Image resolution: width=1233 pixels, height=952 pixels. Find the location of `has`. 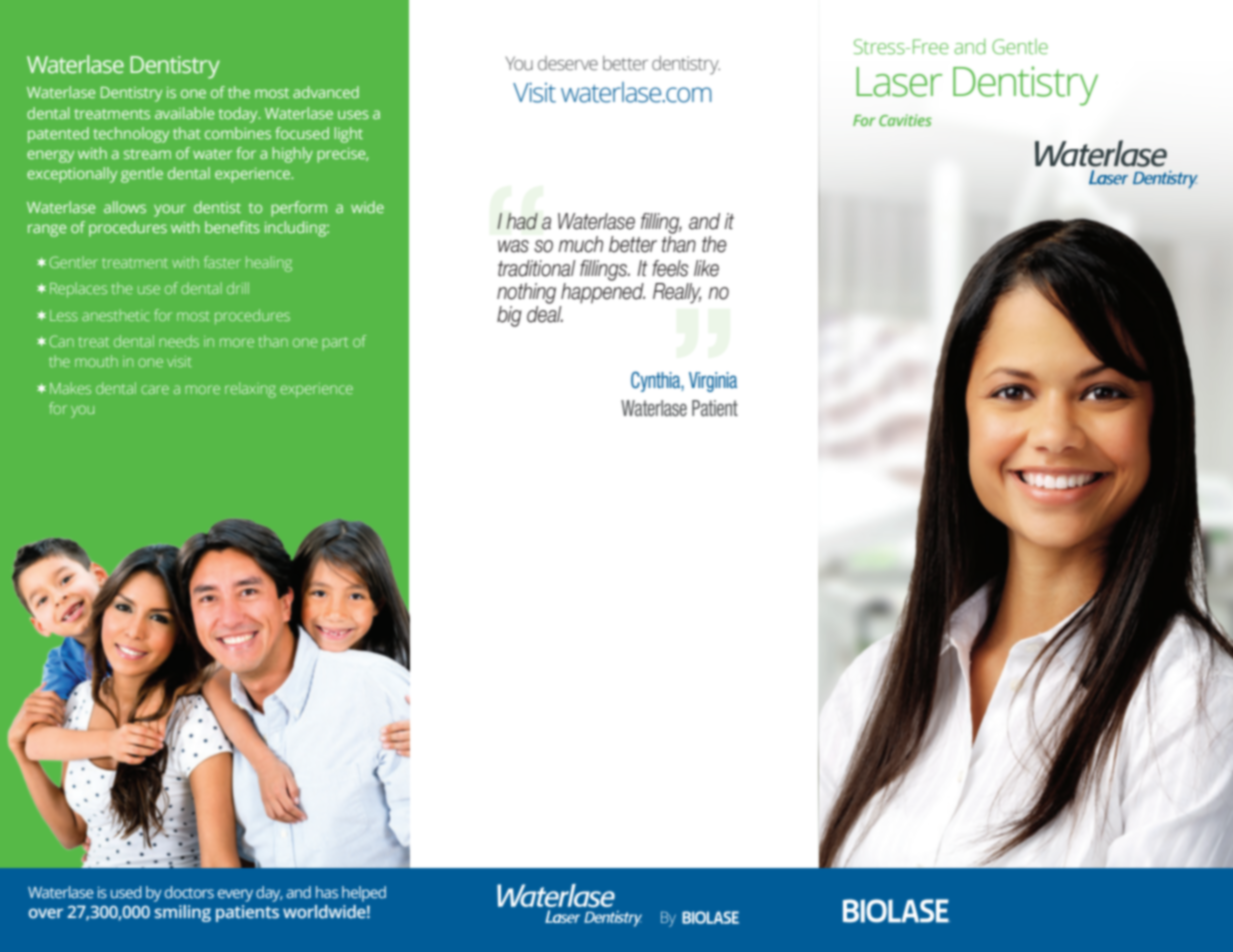

has is located at coordinates (327, 892).
